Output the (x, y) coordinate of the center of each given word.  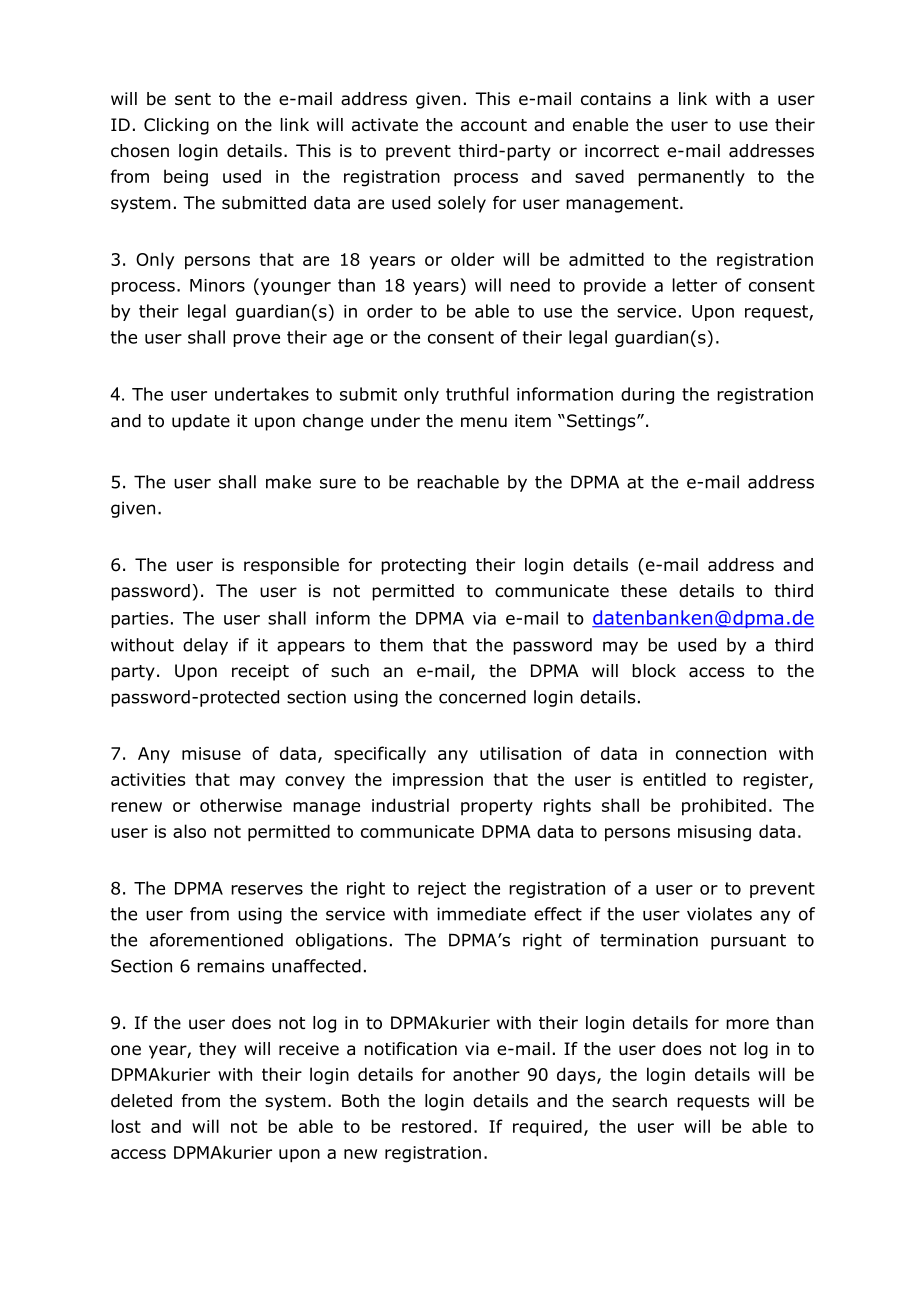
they (217, 1050)
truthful (477, 394)
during (647, 395)
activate (385, 125)
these (644, 591)
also (189, 831)
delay (205, 646)
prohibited (724, 807)
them (401, 645)
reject (442, 890)
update (201, 422)
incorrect (622, 151)
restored (436, 1126)
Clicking (176, 126)
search (639, 1101)
